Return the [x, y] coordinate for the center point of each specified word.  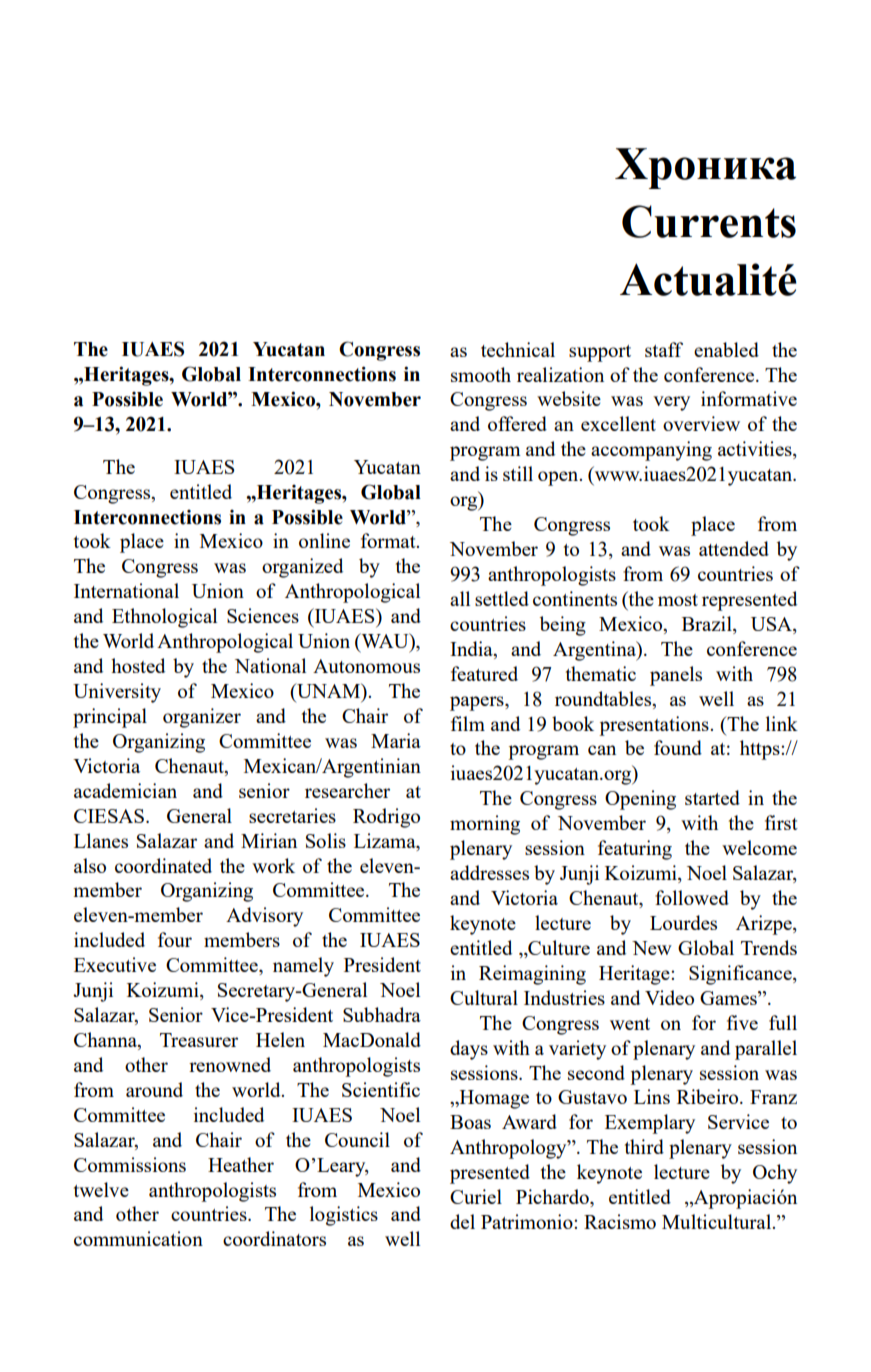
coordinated [163, 865]
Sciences [263, 615]
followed [692, 897]
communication [138, 1238]
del [462, 1221]
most [678, 600]
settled [502, 598]
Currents [709, 221]
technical [518, 349]
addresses [489, 872]
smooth [481, 374]
